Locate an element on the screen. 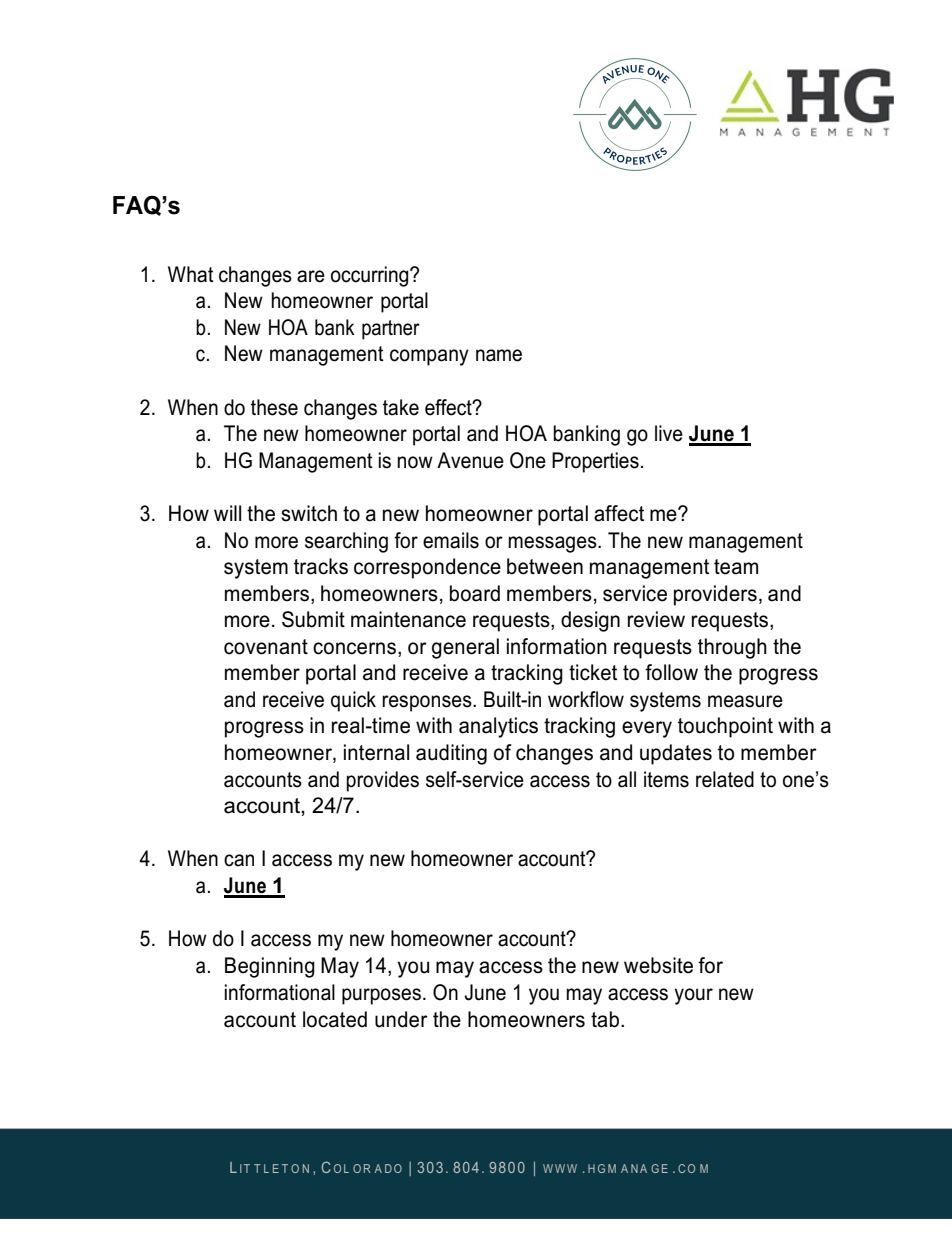 The width and height of the screenshot is (952, 1233). follow is located at coordinates (671, 672).
